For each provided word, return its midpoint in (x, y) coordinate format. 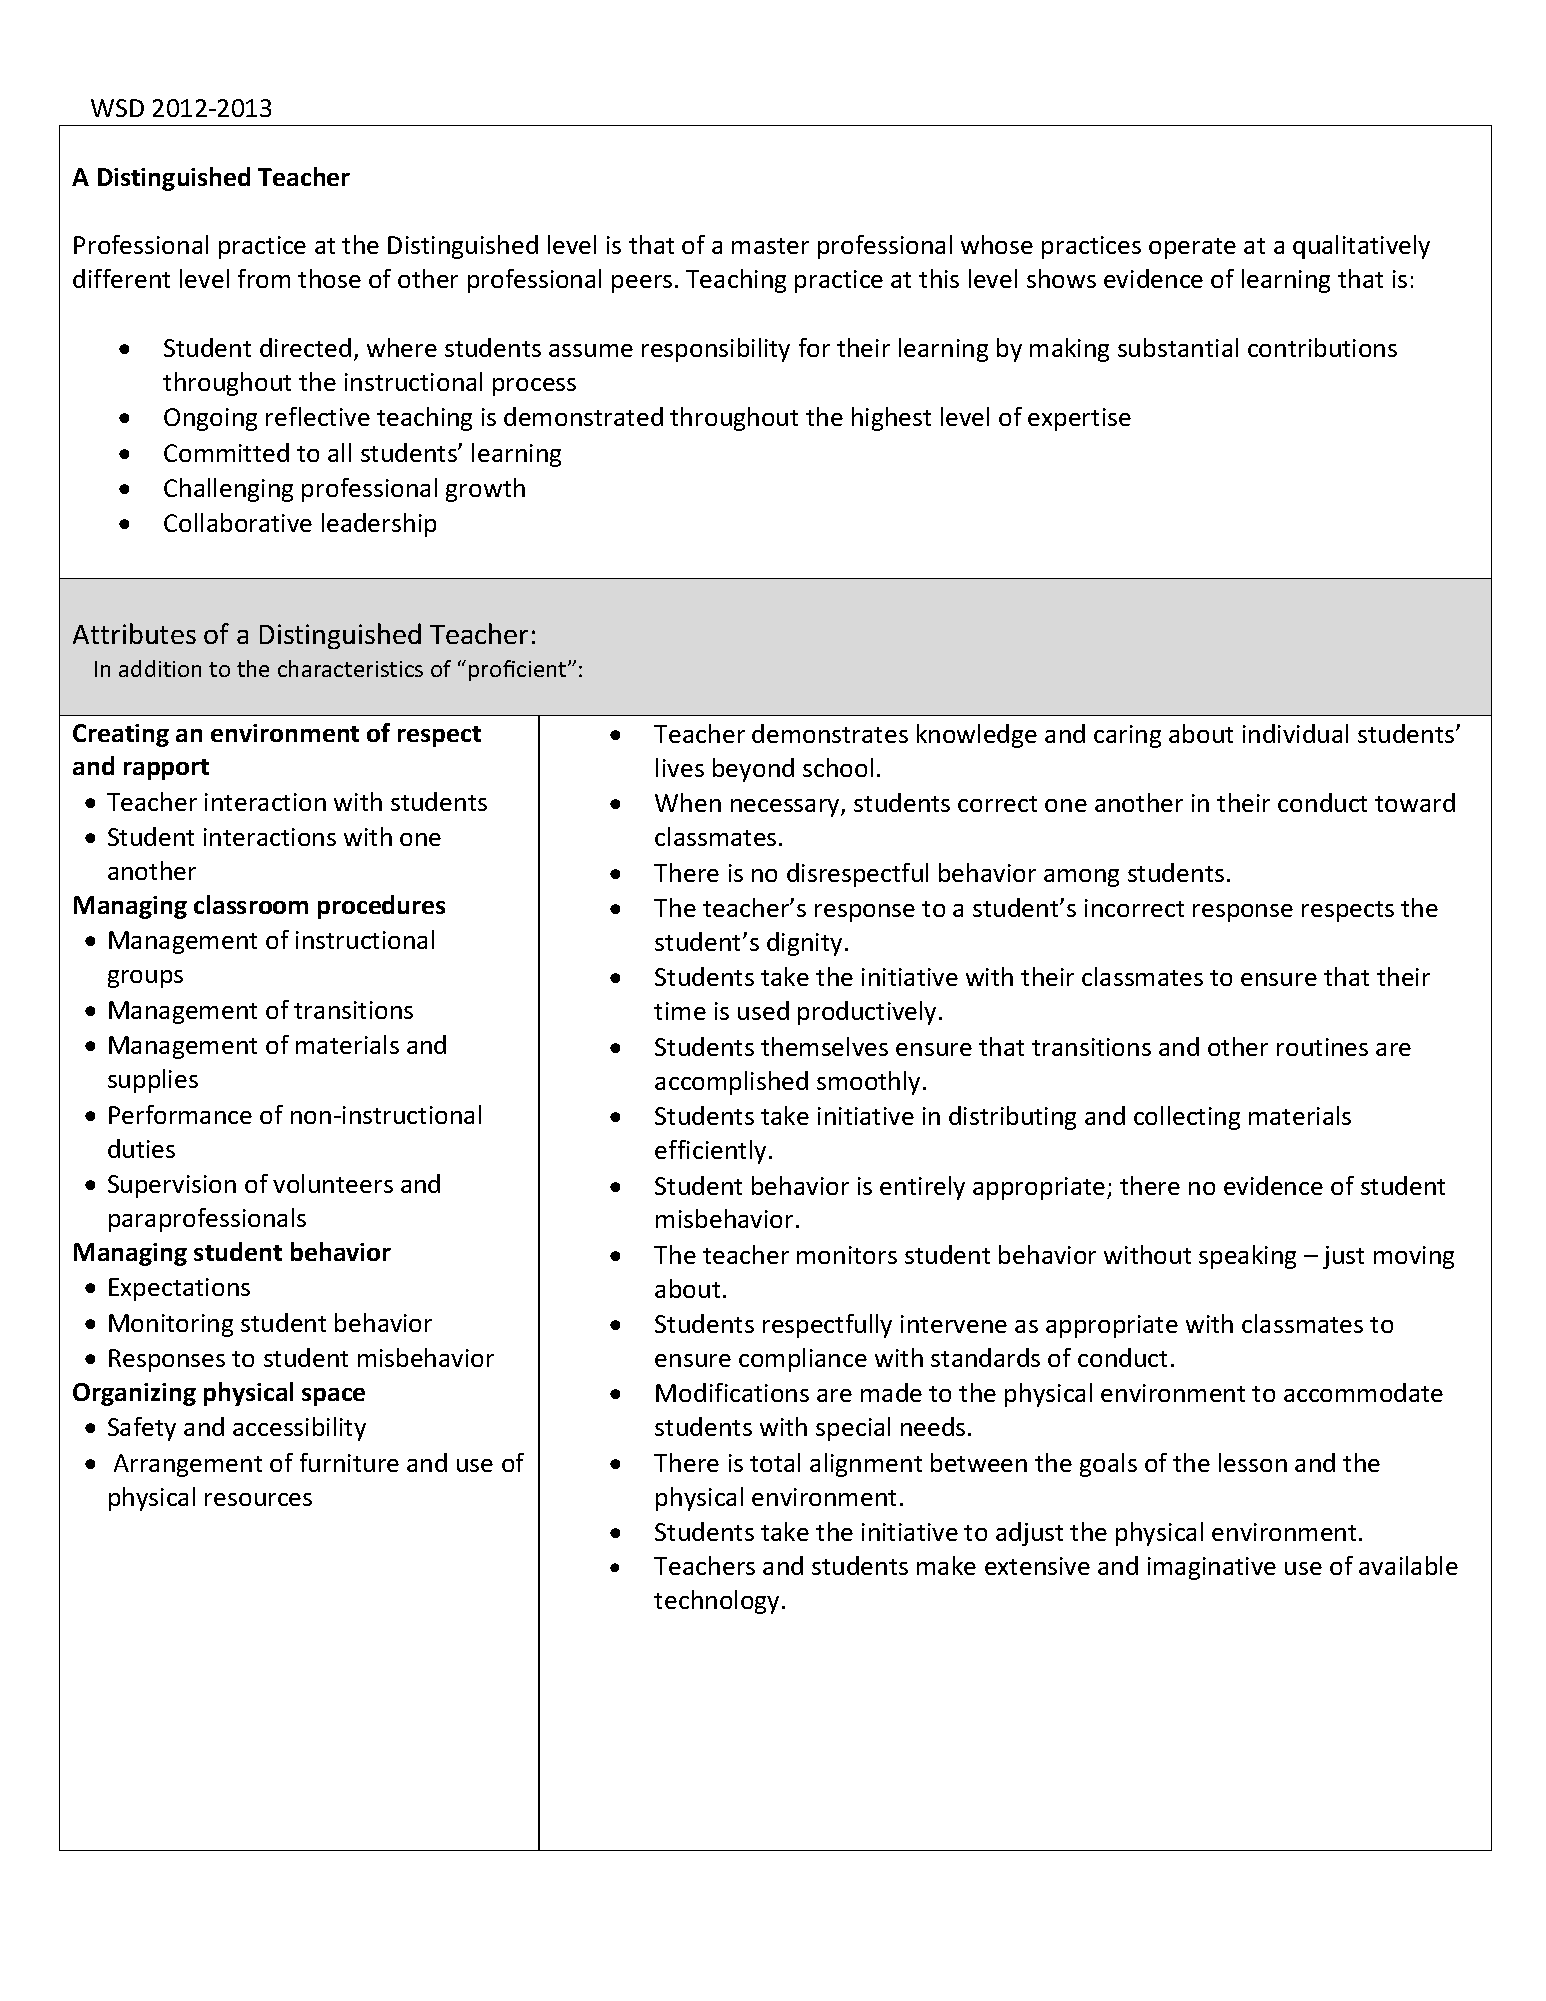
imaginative (1212, 1568)
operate (1192, 248)
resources (258, 1499)
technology (718, 1602)
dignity (804, 944)
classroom (251, 904)
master (770, 246)
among (1081, 878)
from (264, 278)
